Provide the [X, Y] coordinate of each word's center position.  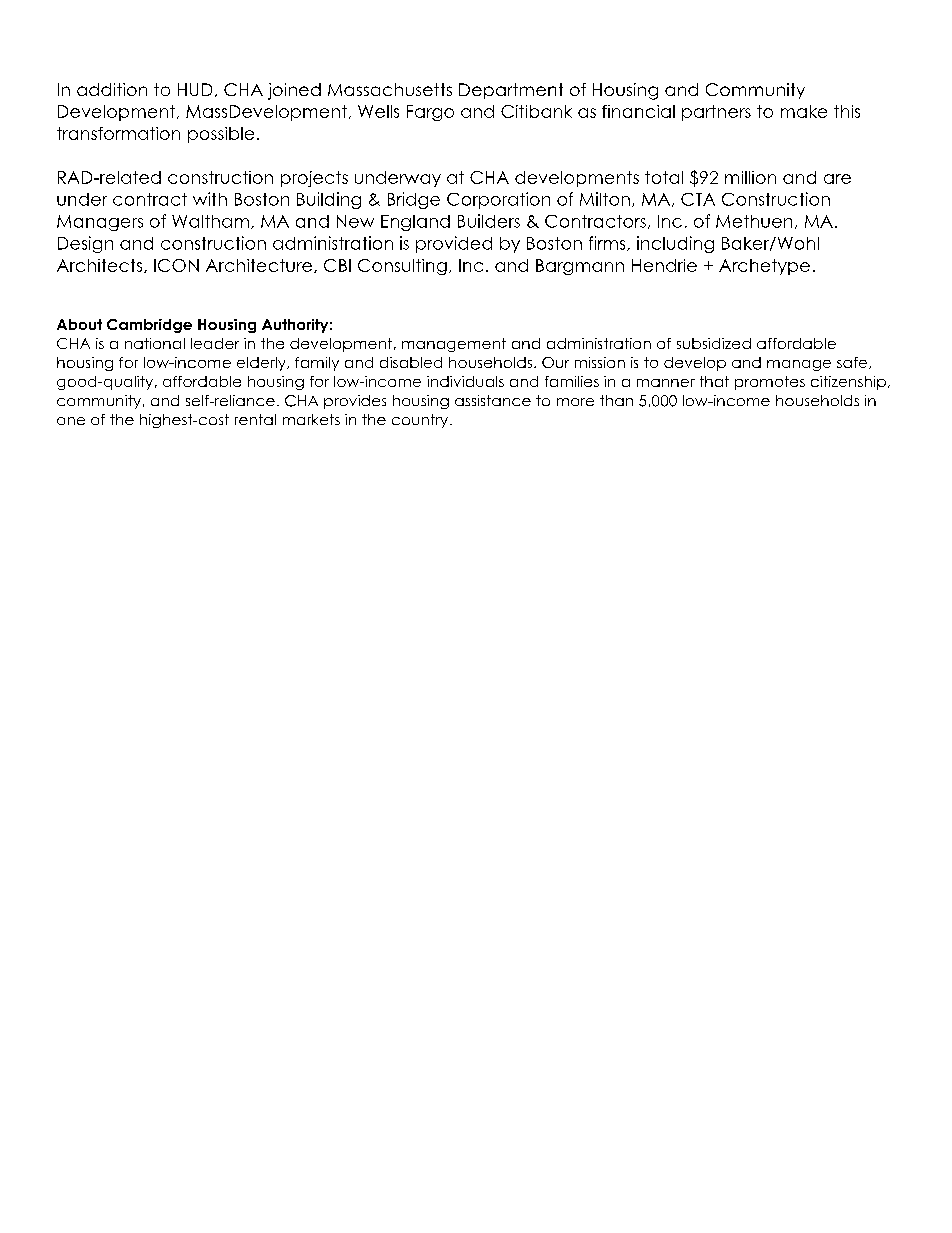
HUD [195, 89]
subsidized [714, 343]
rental [255, 419]
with [210, 199]
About [79, 324]
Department [511, 91]
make [804, 111]
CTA [698, 199]
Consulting [402, 267]
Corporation [498, 200]
